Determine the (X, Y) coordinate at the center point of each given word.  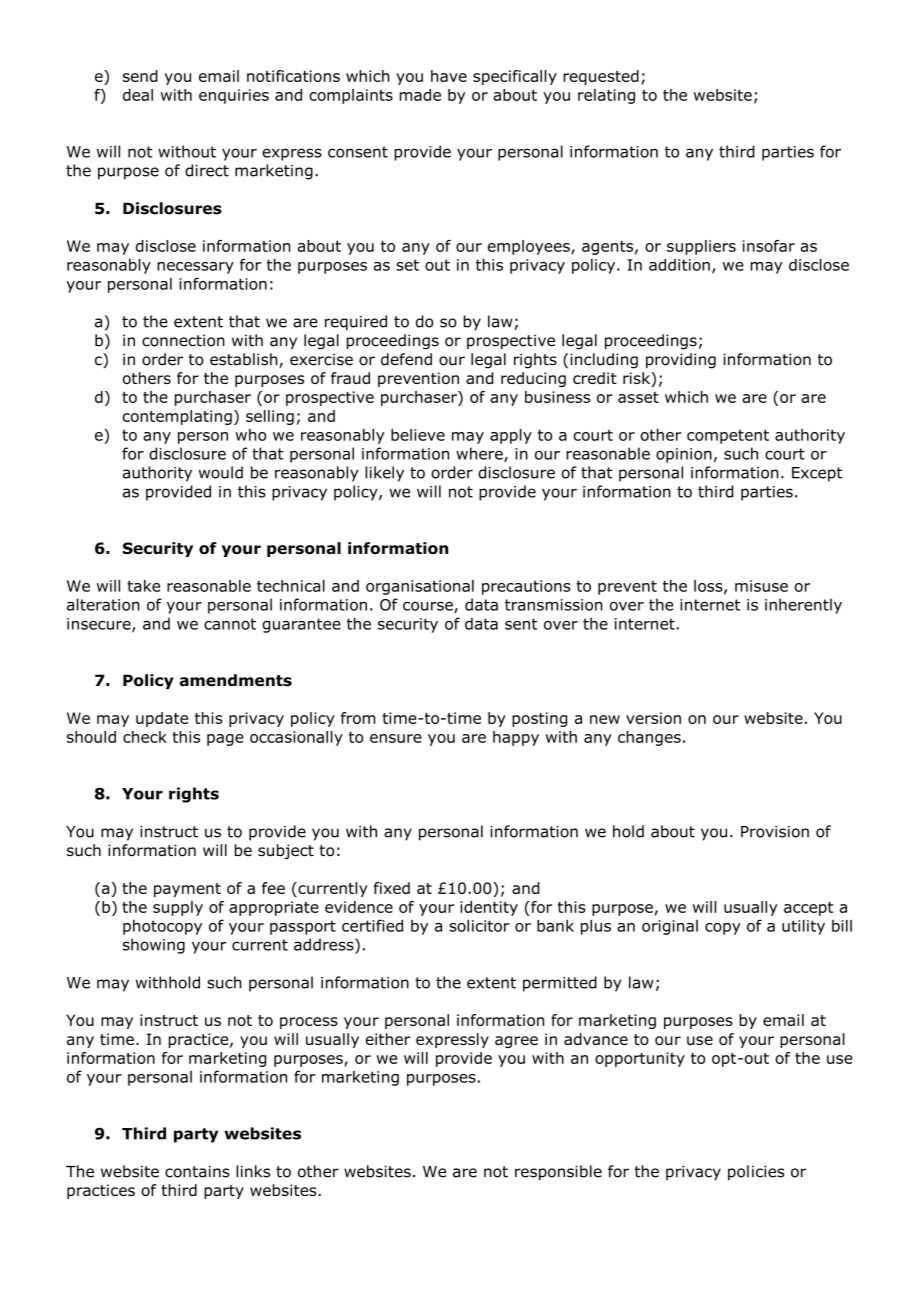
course (429, 607)
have (449, 76)
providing (681, 361)
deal (138, 95)
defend (406, 359)
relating (606, 96)
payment (187, 890)
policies (756, 1173)
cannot (230, 624)
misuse (761, 586)
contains (197, 1171)
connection (183, 340)
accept (808, 909)
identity (489, 908)
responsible (558, 1173)
